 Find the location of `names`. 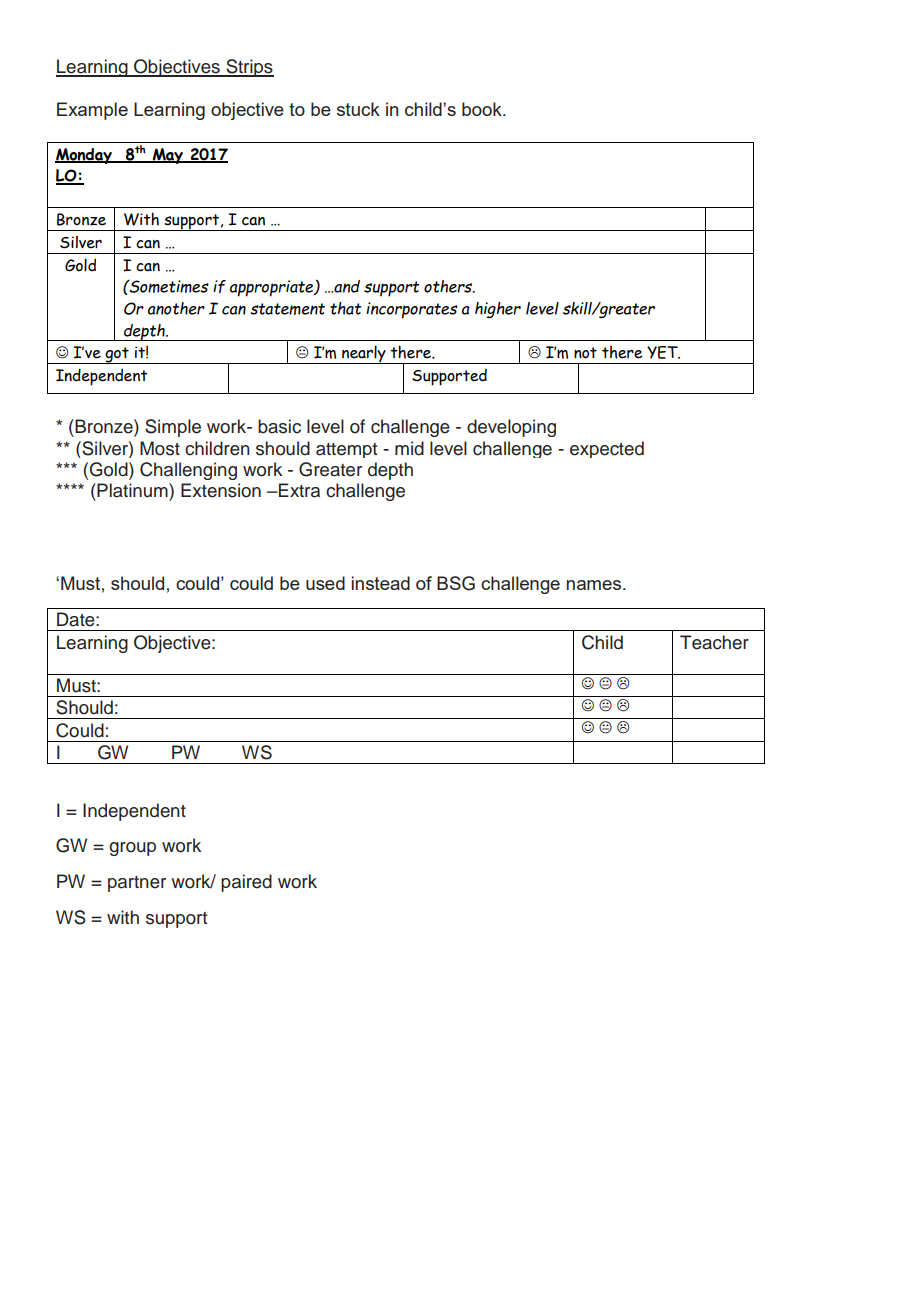

names is located at coordinates (595, 585).
